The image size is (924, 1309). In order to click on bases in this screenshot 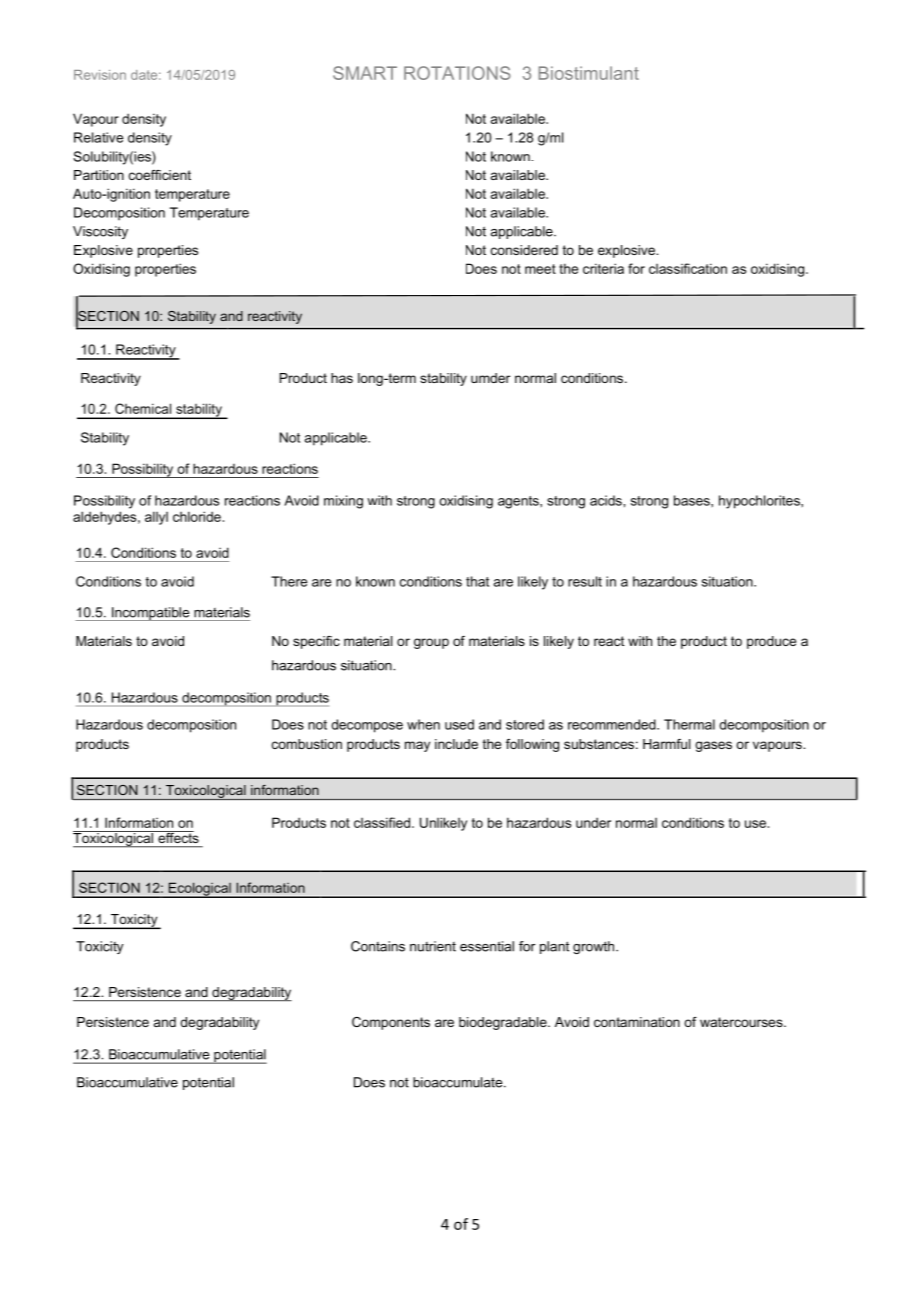, I will do `click(693, 500)`.
